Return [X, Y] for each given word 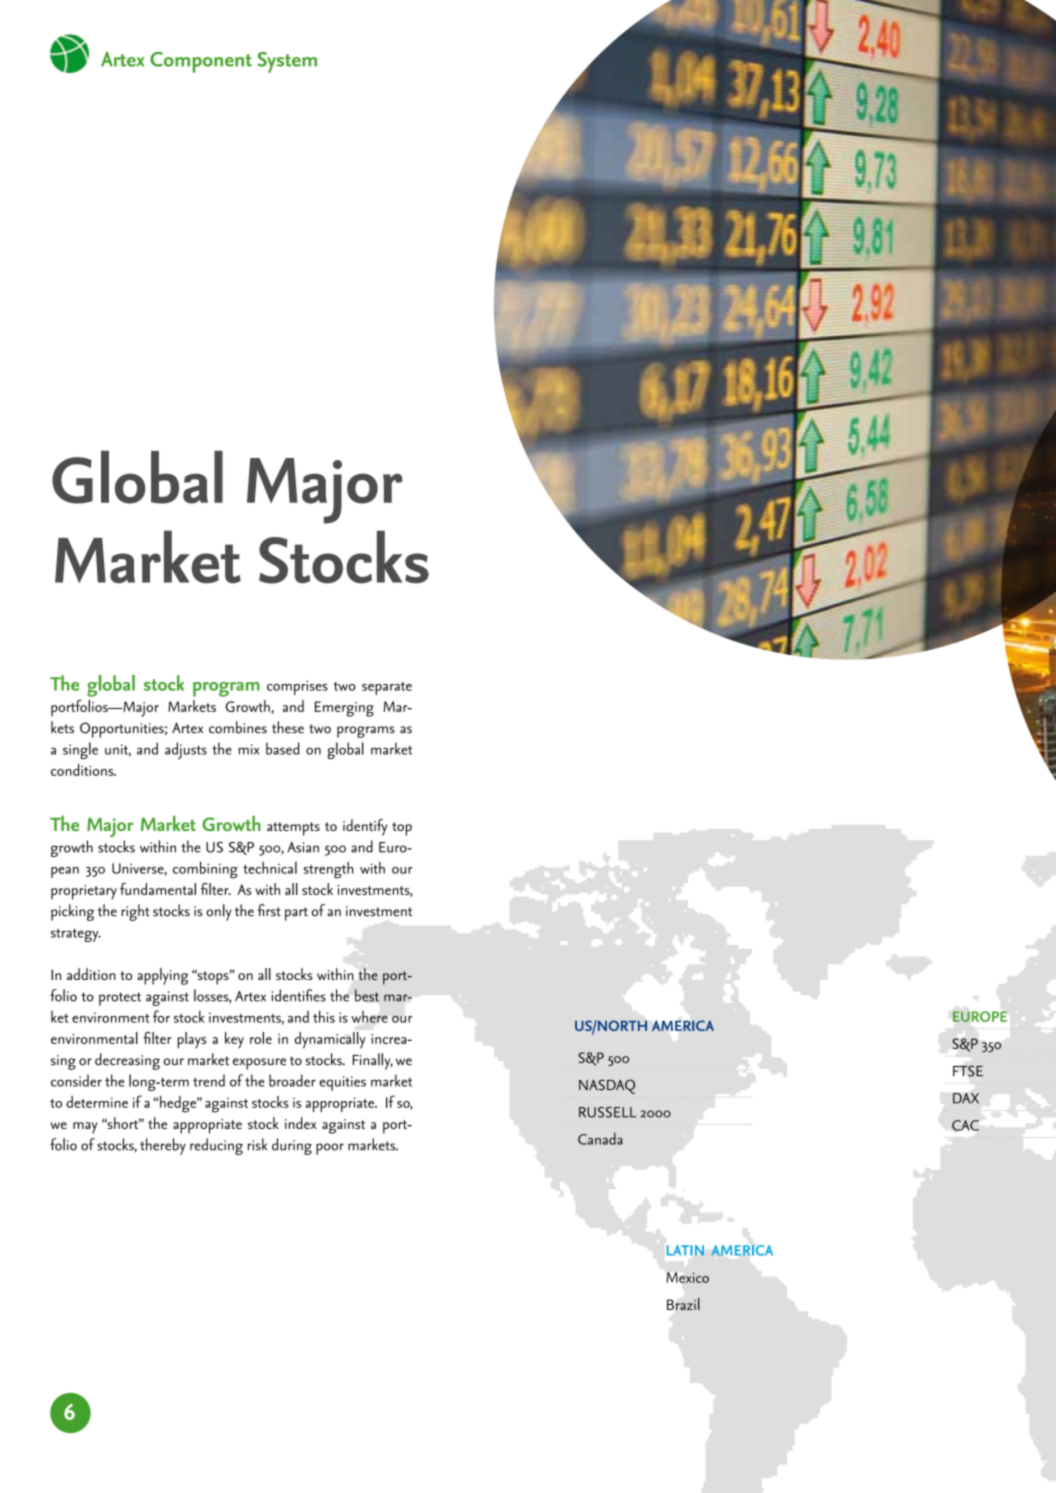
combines [238, 727]
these [288, 727]
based [282, 748]
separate [387, 688]
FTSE [968, 1071]
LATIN [685, 1250]
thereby [163, 1146]
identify [365, 827]
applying [162, 976]
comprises [297, 687]
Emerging [344, 709]
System [287, 62]
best [367, 995]
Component [201, 62]
